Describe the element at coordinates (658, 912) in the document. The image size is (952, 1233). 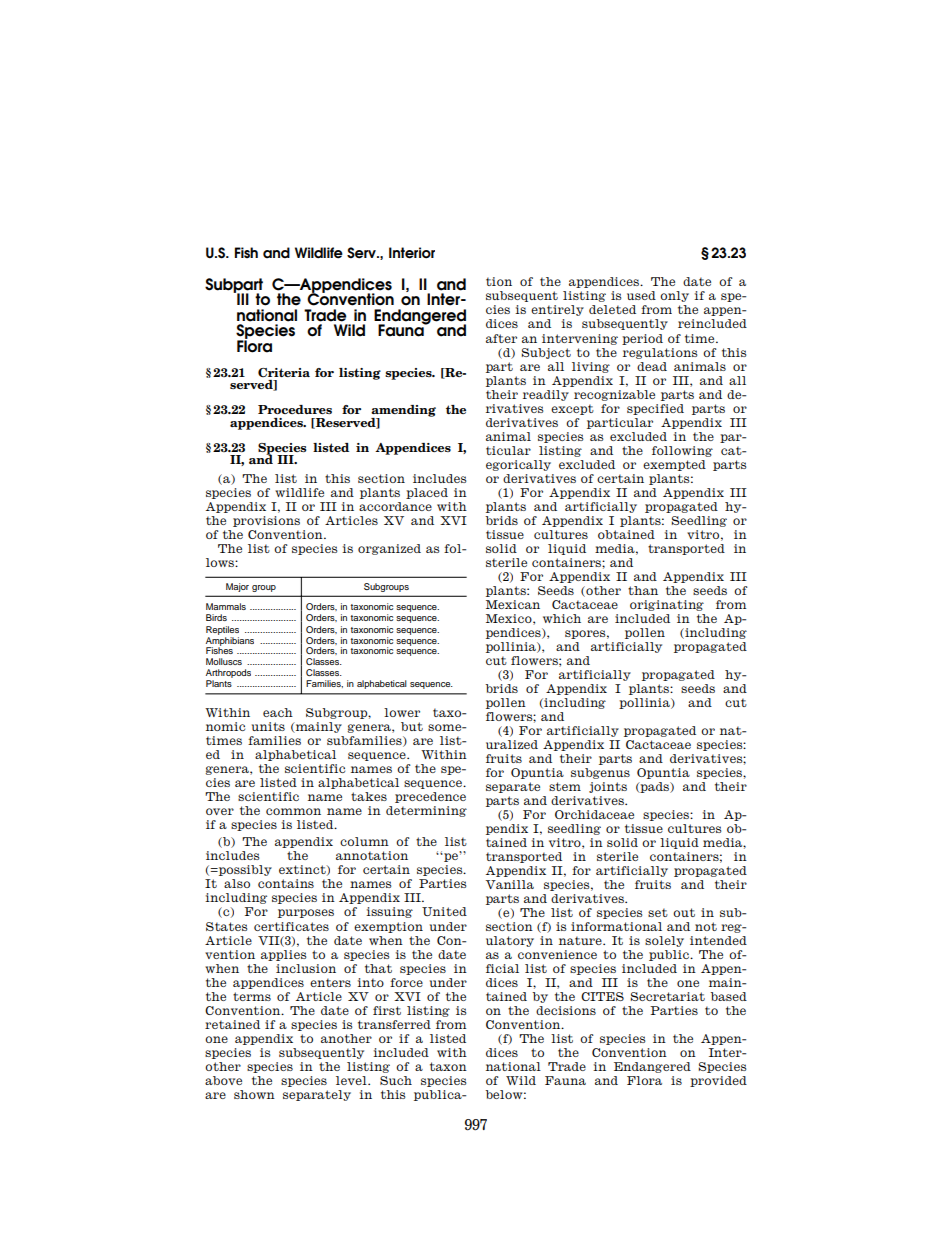
I see `set` at that location.
